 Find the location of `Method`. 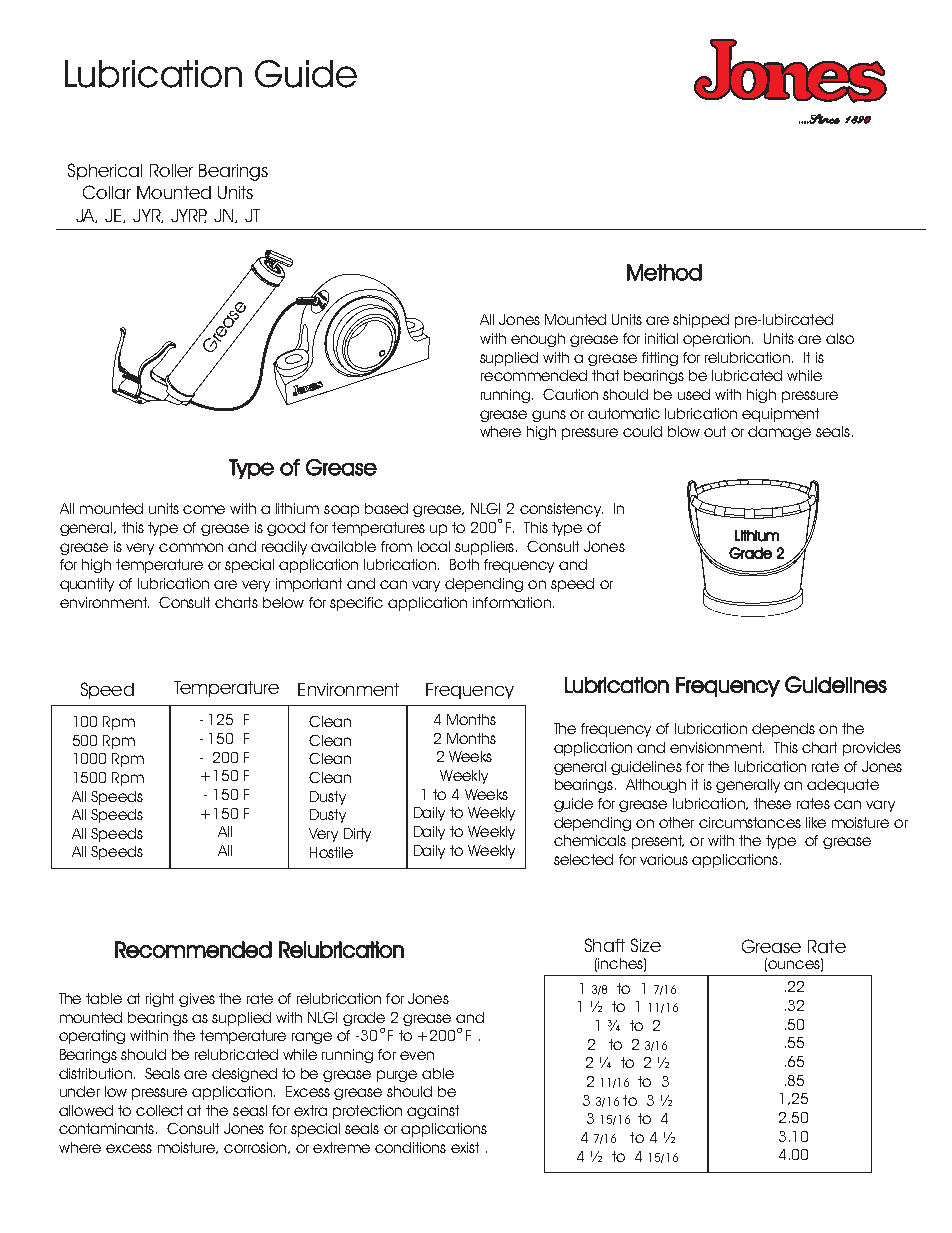

Method is located at coordinates (664, 272).
